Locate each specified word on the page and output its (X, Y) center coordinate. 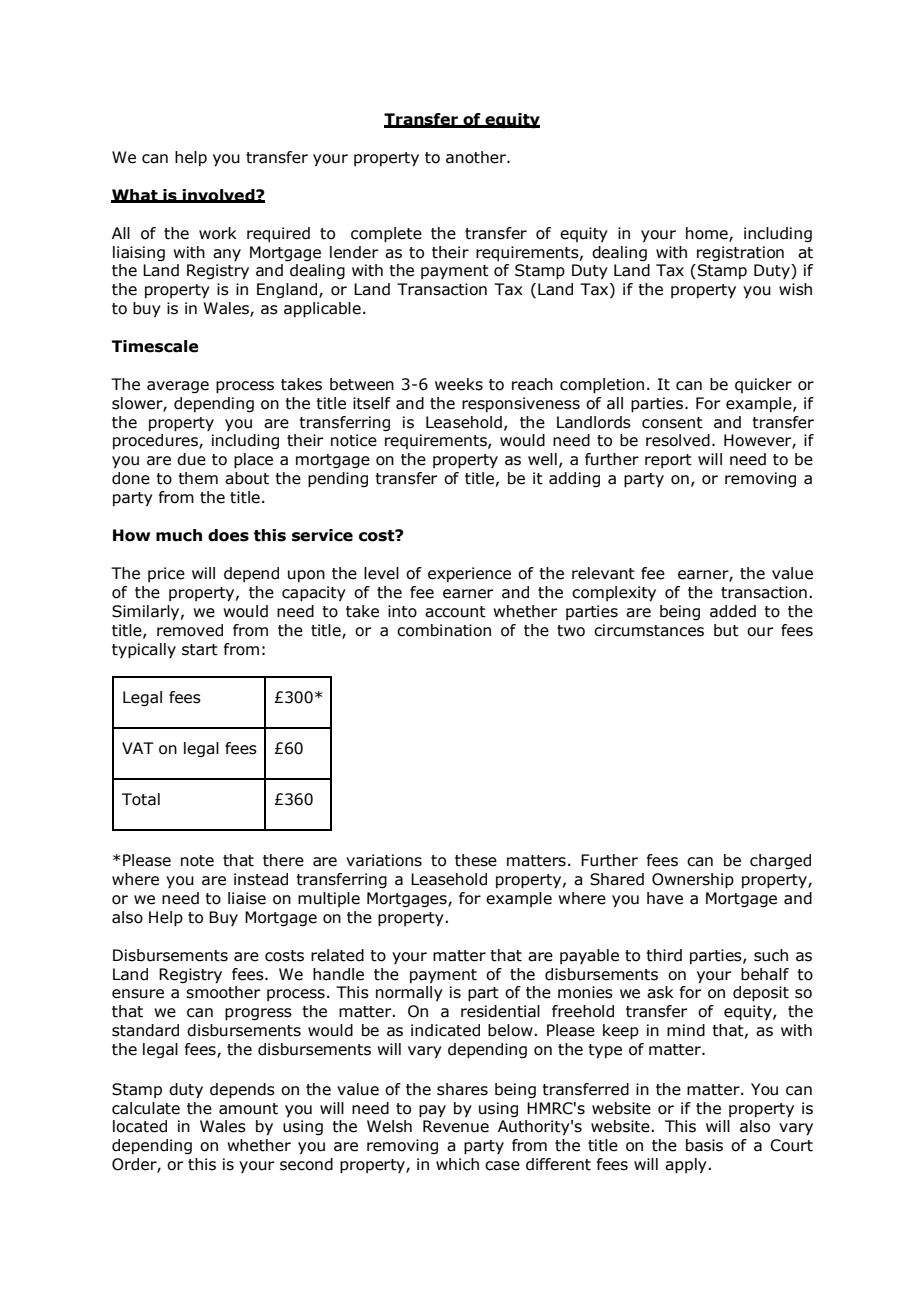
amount (248, 1109)
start (200, 650)
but (726, 630)
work (218, 233)
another (477, 157)
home (708, 234)
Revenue (456, 1126)
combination (444, 630)
